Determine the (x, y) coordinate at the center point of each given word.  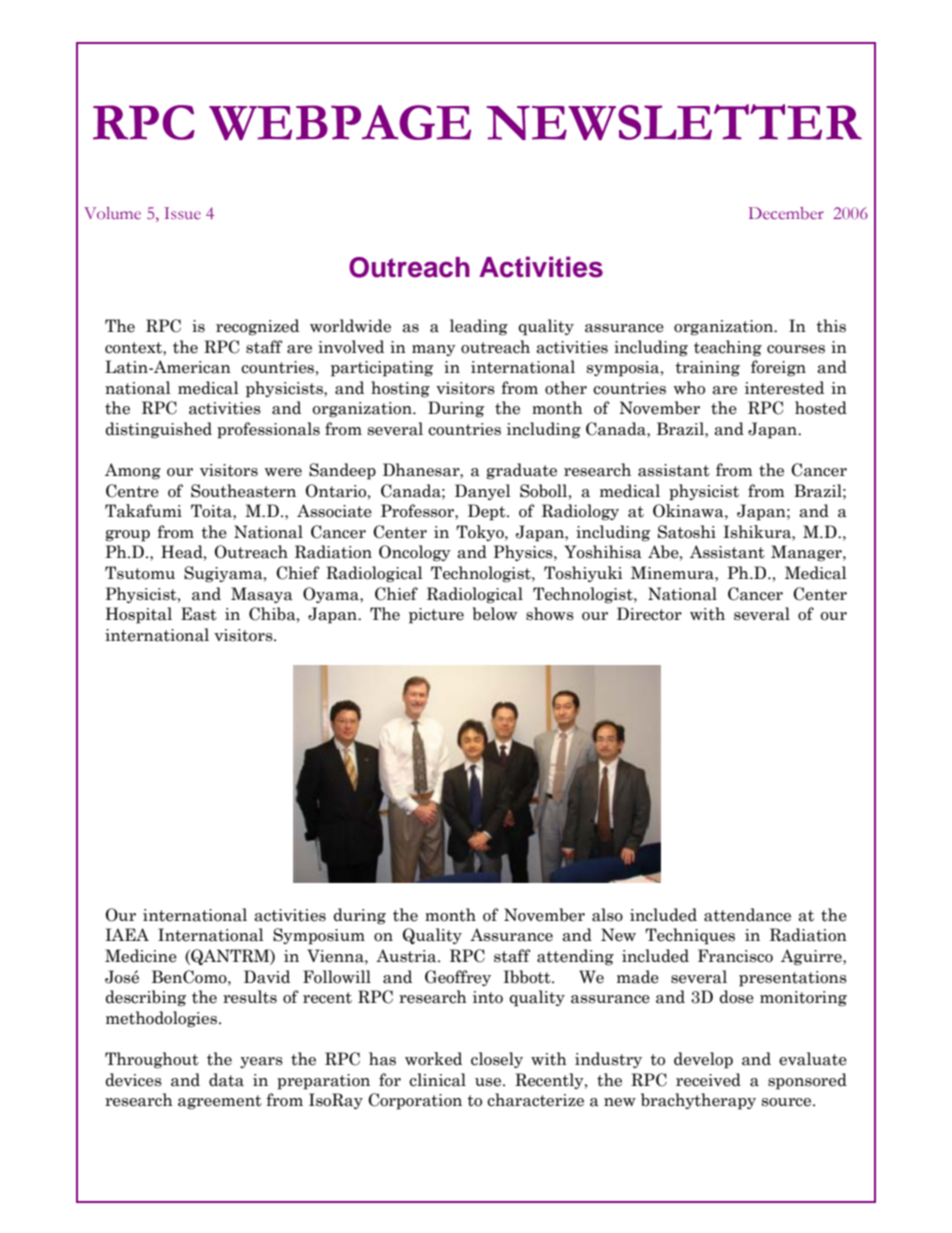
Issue (182, 213)
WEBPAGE (340, 122)
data (226, 1080)
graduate (521, 471)
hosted (821, 408)
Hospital (139, 615)
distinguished (158, 430)
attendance (747, 915)
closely (497, 1060)
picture (436, 616)
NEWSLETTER (674, 122)
